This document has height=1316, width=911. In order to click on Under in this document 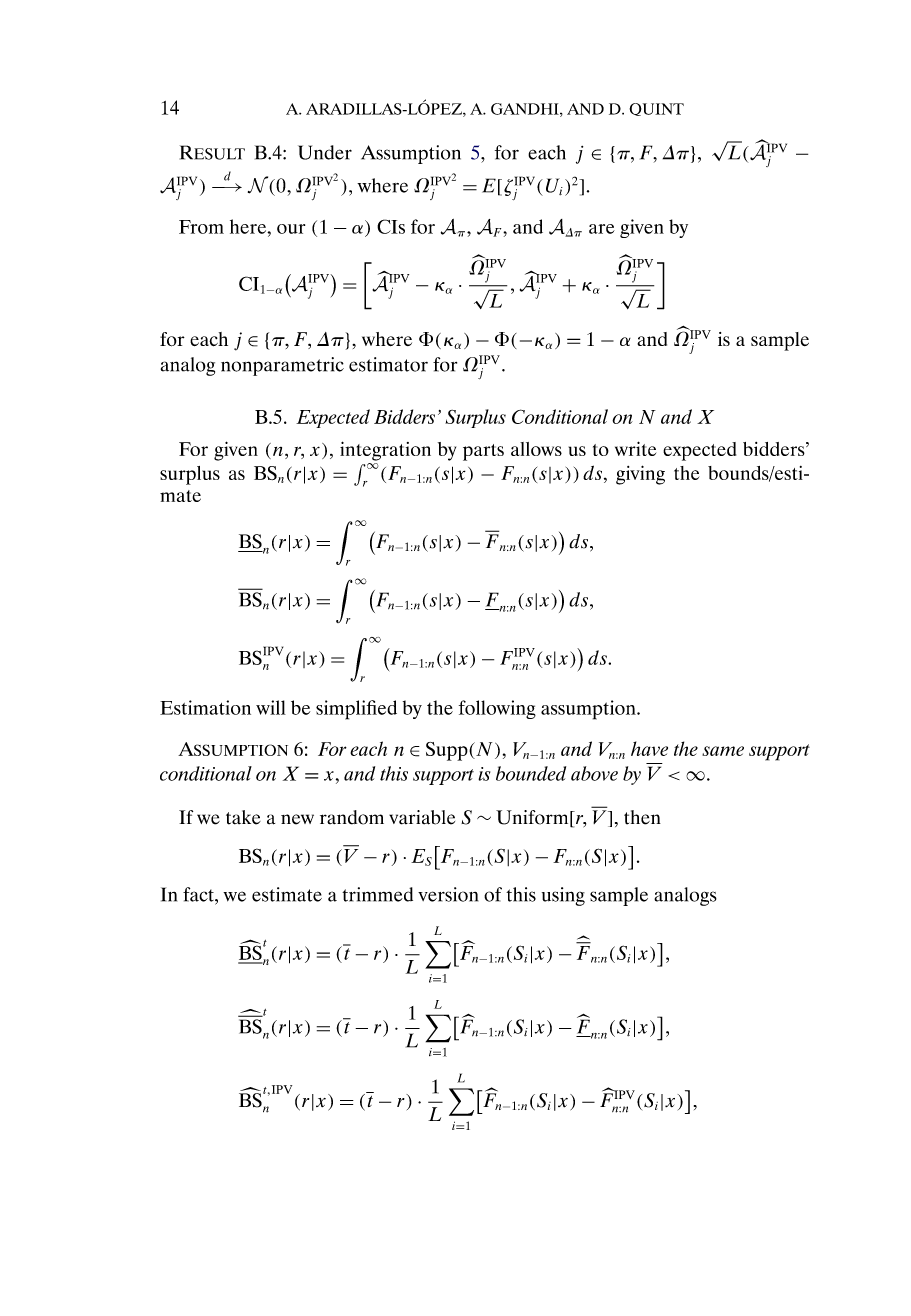, I will do `click(325, 152)`.
